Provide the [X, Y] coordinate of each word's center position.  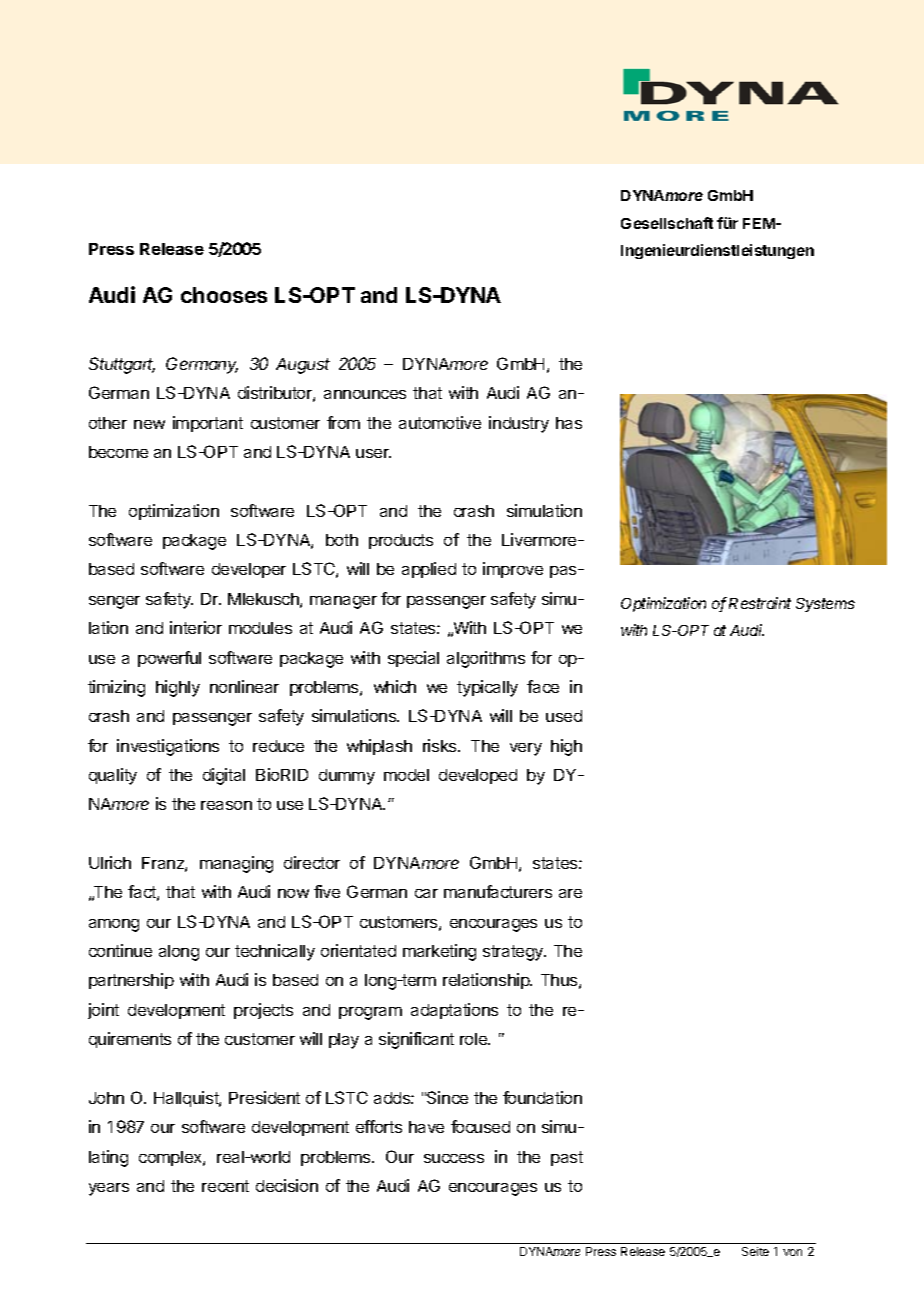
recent [225, 1186]
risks [441, 745]
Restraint [760, 603]
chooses [224, 295]
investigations [168, 747]
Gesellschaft [667, 223]
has [569, 423]
